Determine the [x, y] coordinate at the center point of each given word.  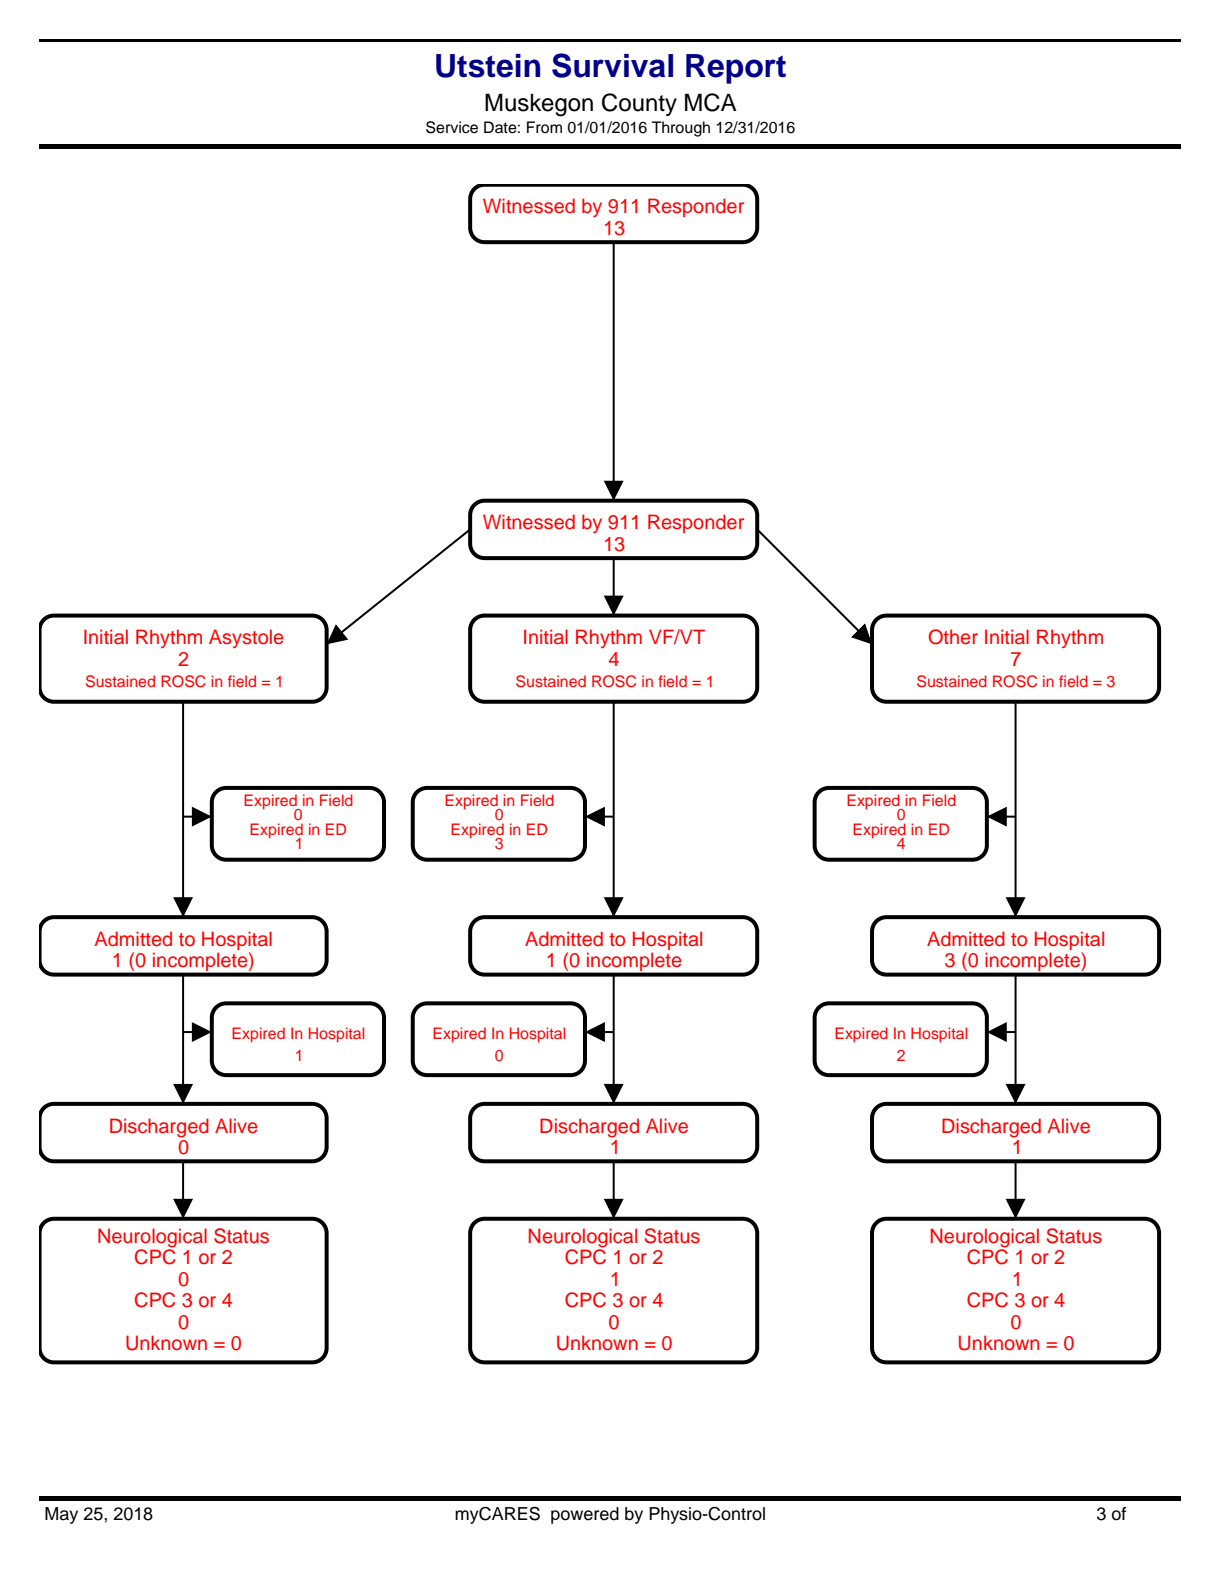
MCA [711, 102]
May [61, 1515]
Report [736, 69]
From [544, 127]
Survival [612, 65]
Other [953, 637]
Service [452, 127]
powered [585, 1515]
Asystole [246, 638]
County [639, 104]
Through [680, 129]
